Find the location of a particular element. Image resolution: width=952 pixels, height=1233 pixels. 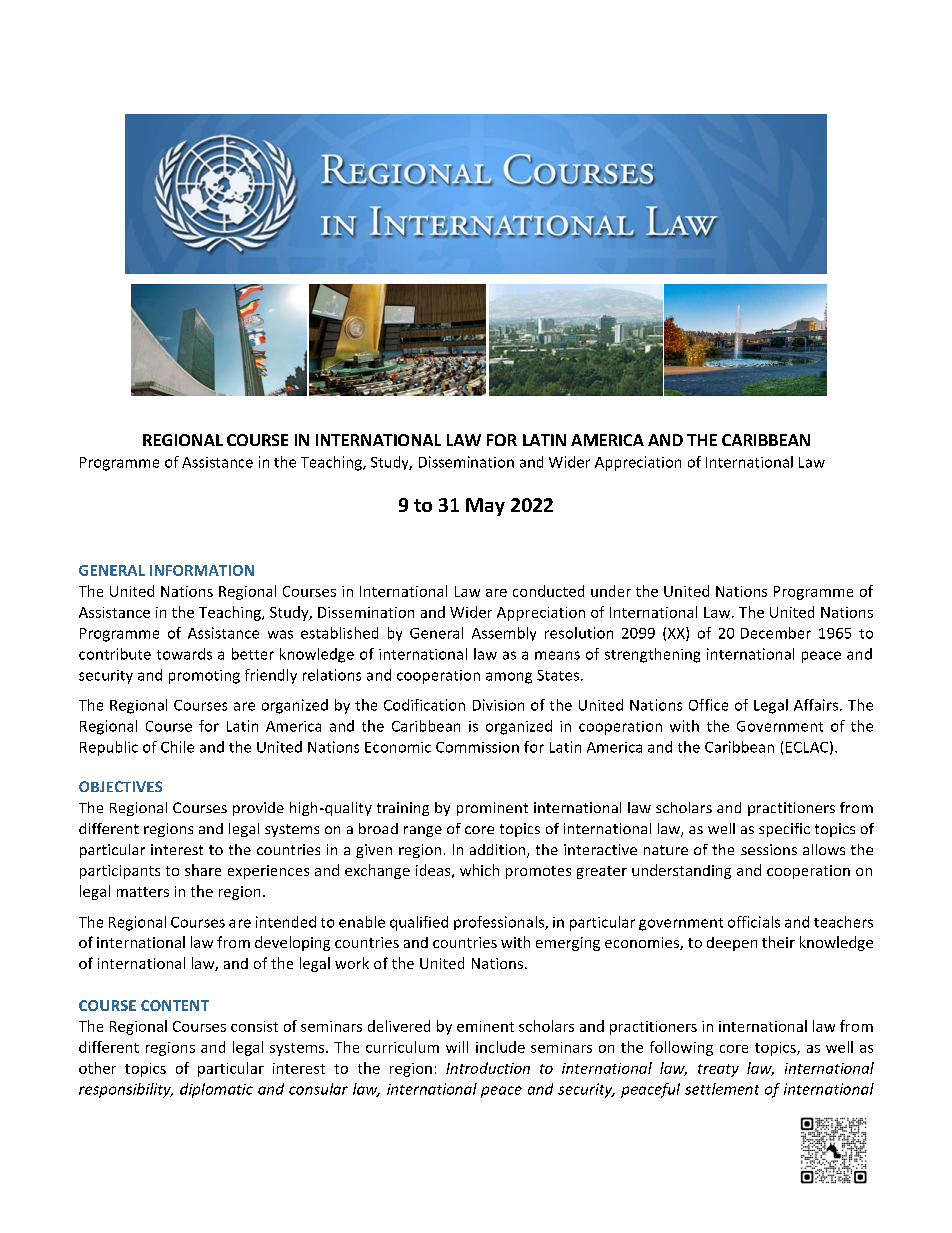

Division is located at coordinates (498, 705).
